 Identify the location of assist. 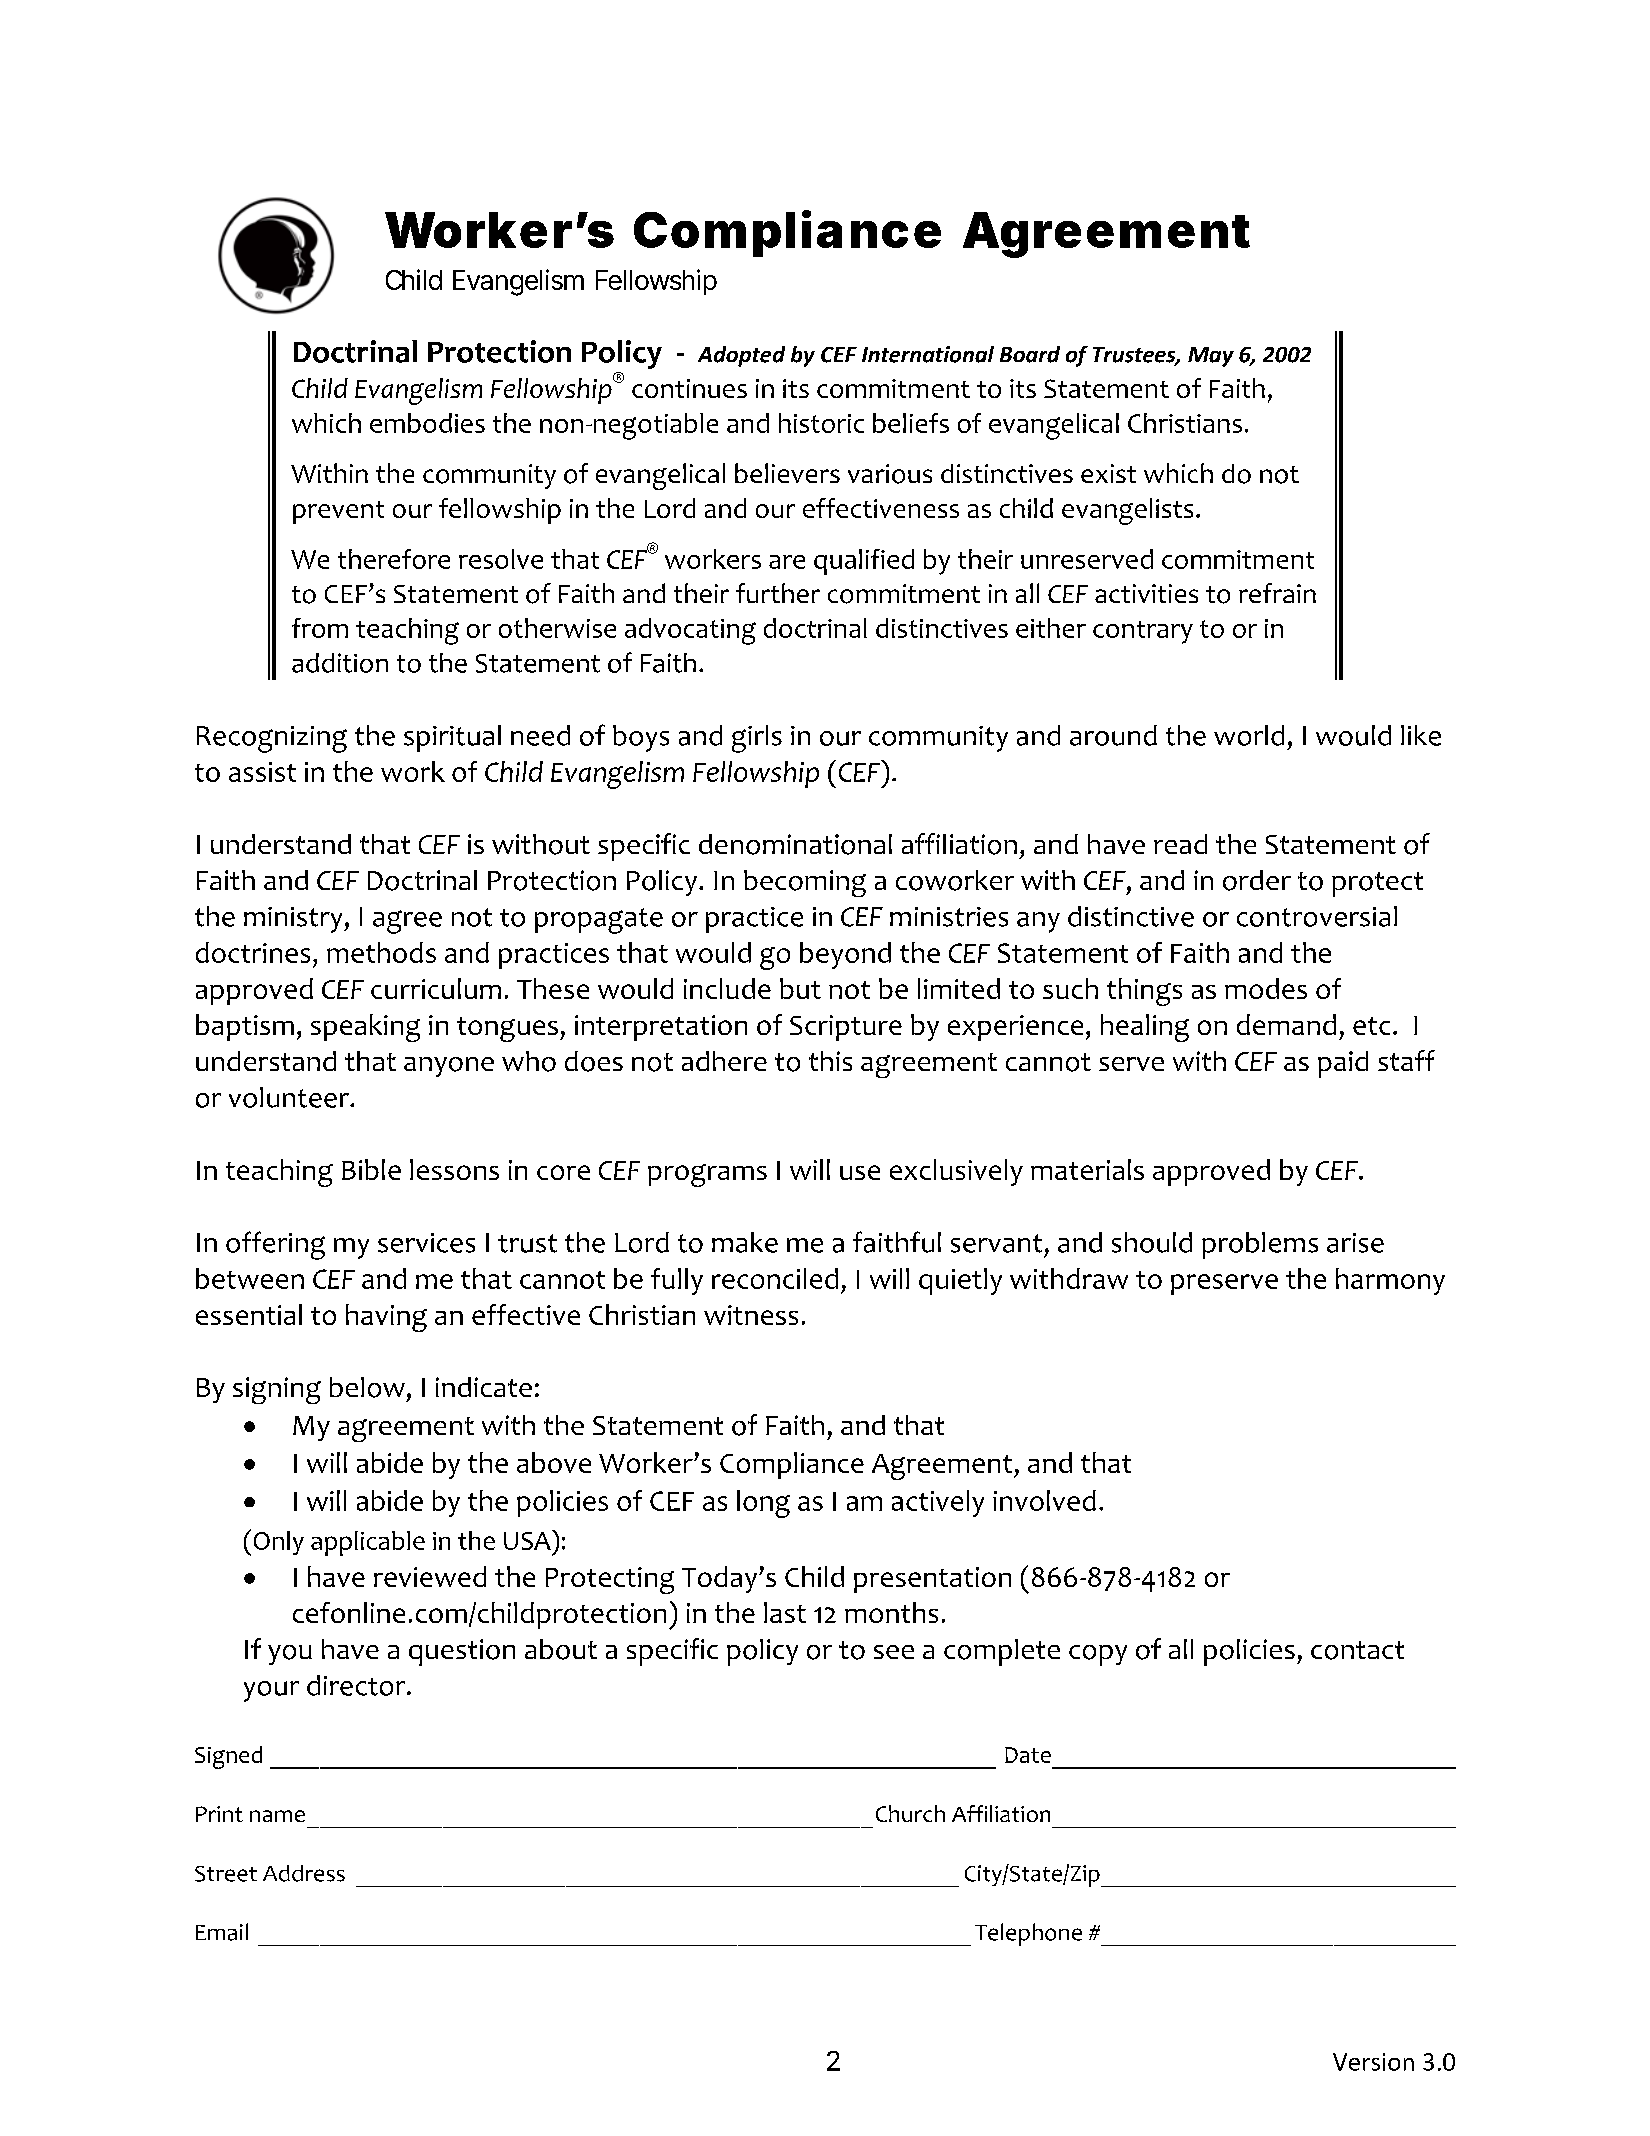
(262, 772).
